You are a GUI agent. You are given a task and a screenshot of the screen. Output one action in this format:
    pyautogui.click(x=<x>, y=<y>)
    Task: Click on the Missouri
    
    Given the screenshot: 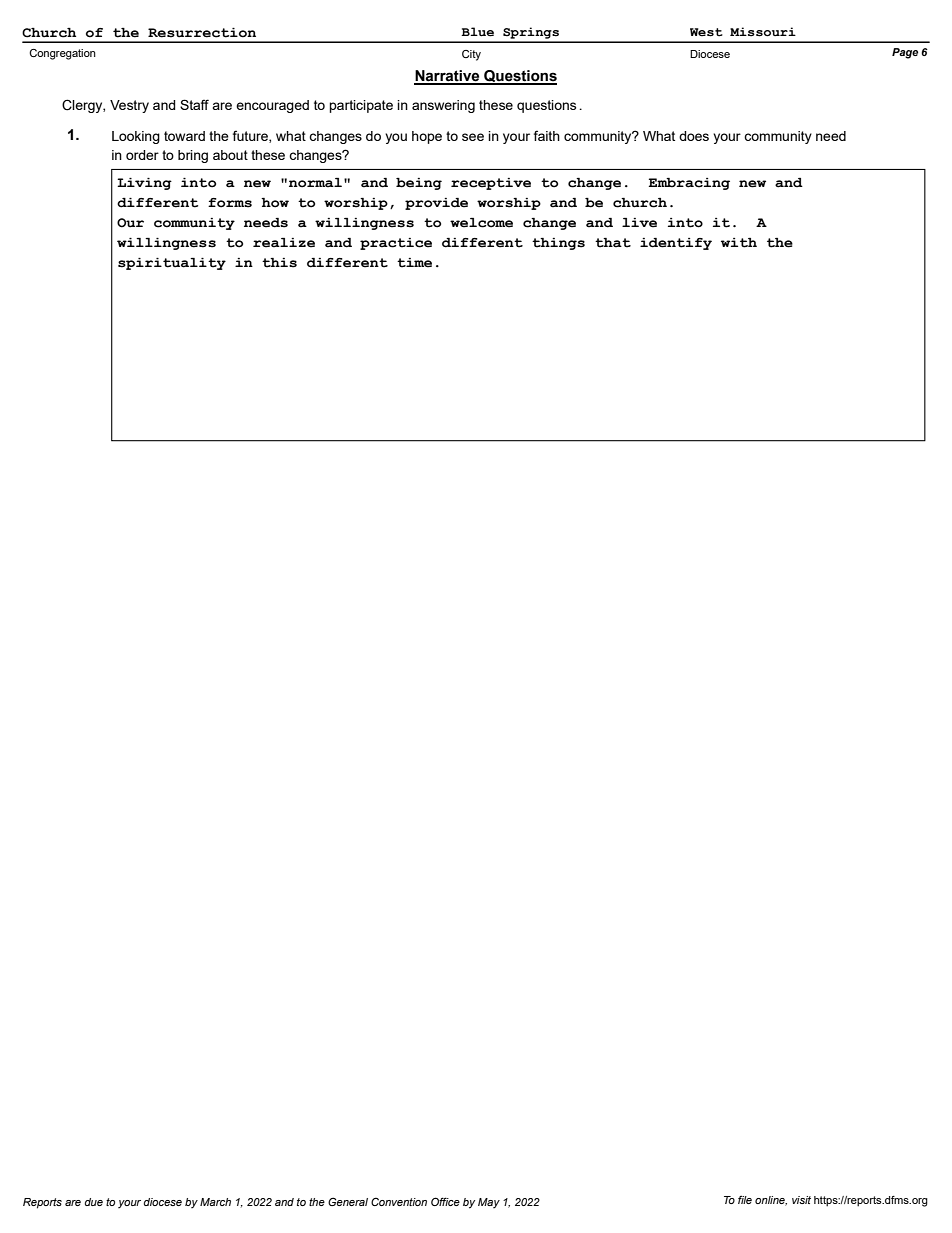 What is the action you would take?
    pyautogui.click(x=763, y=32)
